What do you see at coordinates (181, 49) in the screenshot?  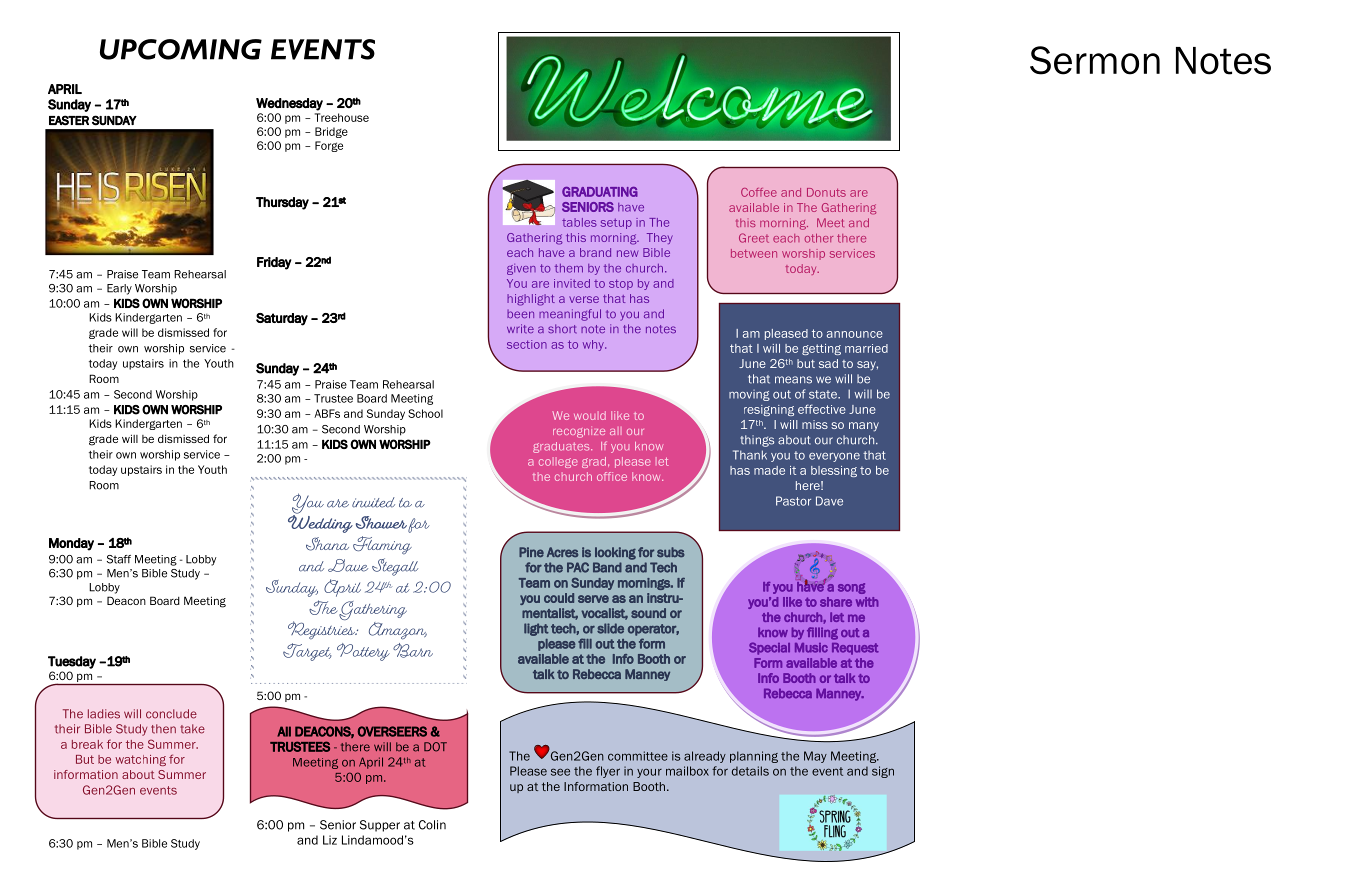 I see `UPCOMING` at bounding box center [181, 49].
